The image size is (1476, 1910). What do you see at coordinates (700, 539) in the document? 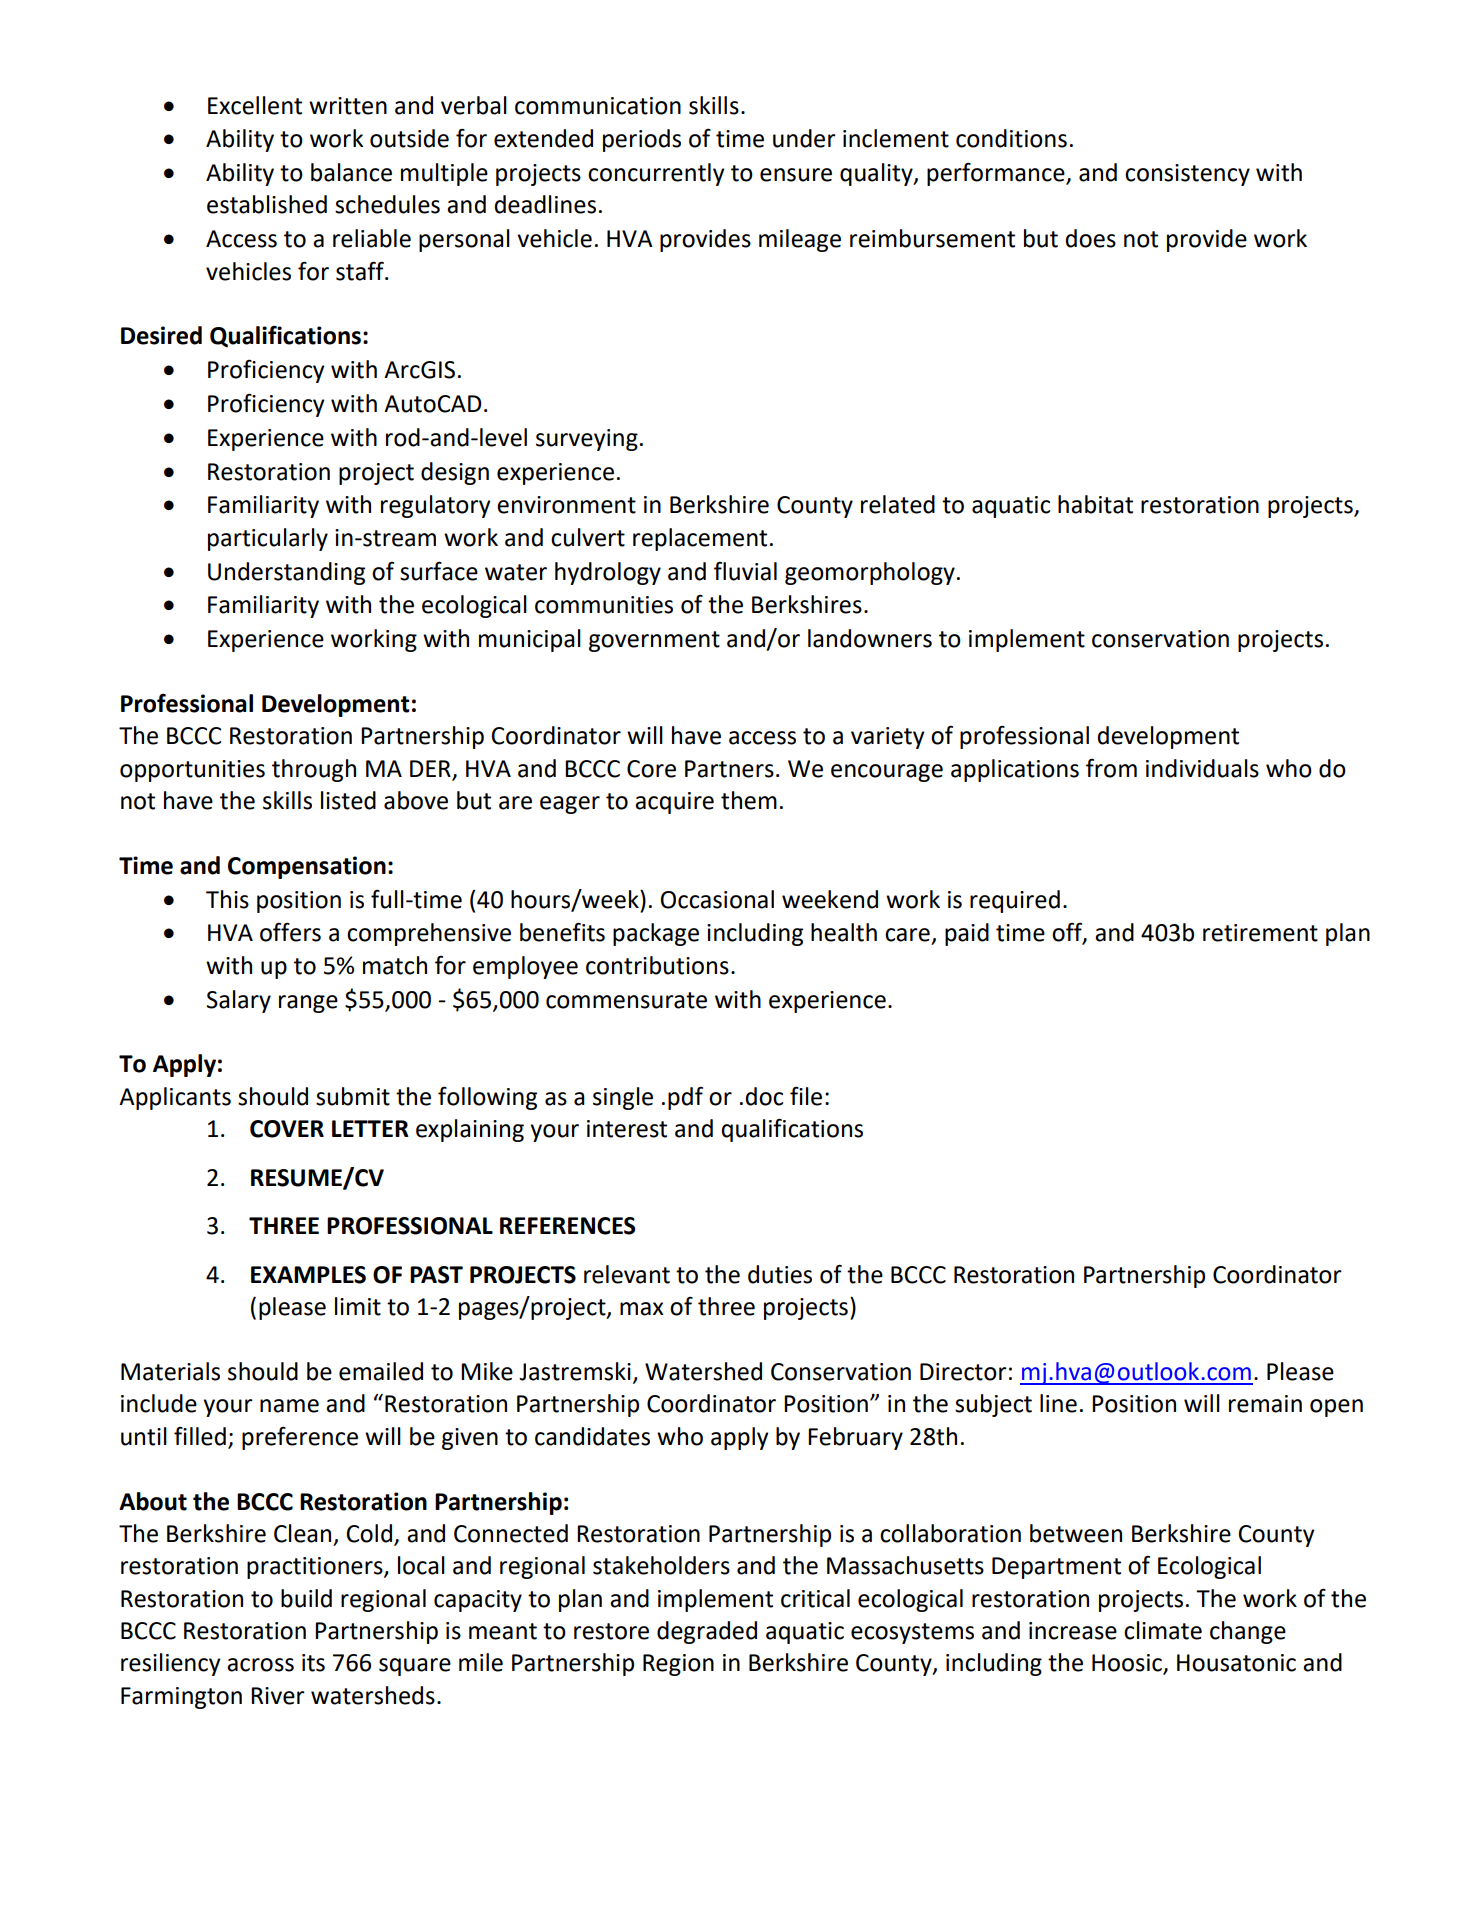
I see `replacement` at bounding box center [700, 539].
